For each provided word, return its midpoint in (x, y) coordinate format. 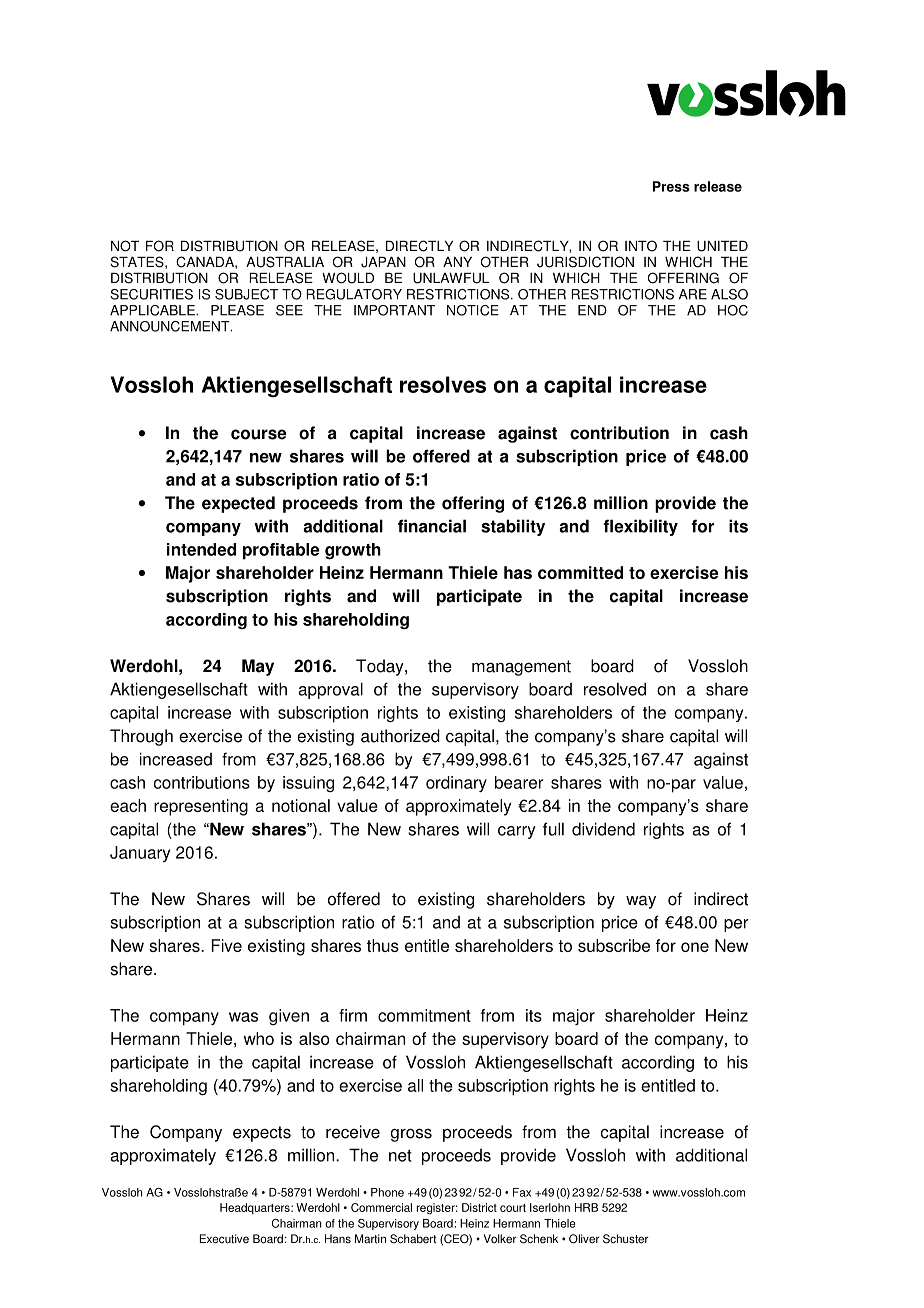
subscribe (614, 945)
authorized (400, 736)
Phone (387, 1192)
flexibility (640, 527)
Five (226, 945)
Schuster (625, 1239)
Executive (224, 1239)
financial (432, 526)
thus (383, 945)
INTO (641, 246)
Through (141, 737)
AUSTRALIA (285, 262)
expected (238, 504)
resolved (615, 689)
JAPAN (383, 262)
